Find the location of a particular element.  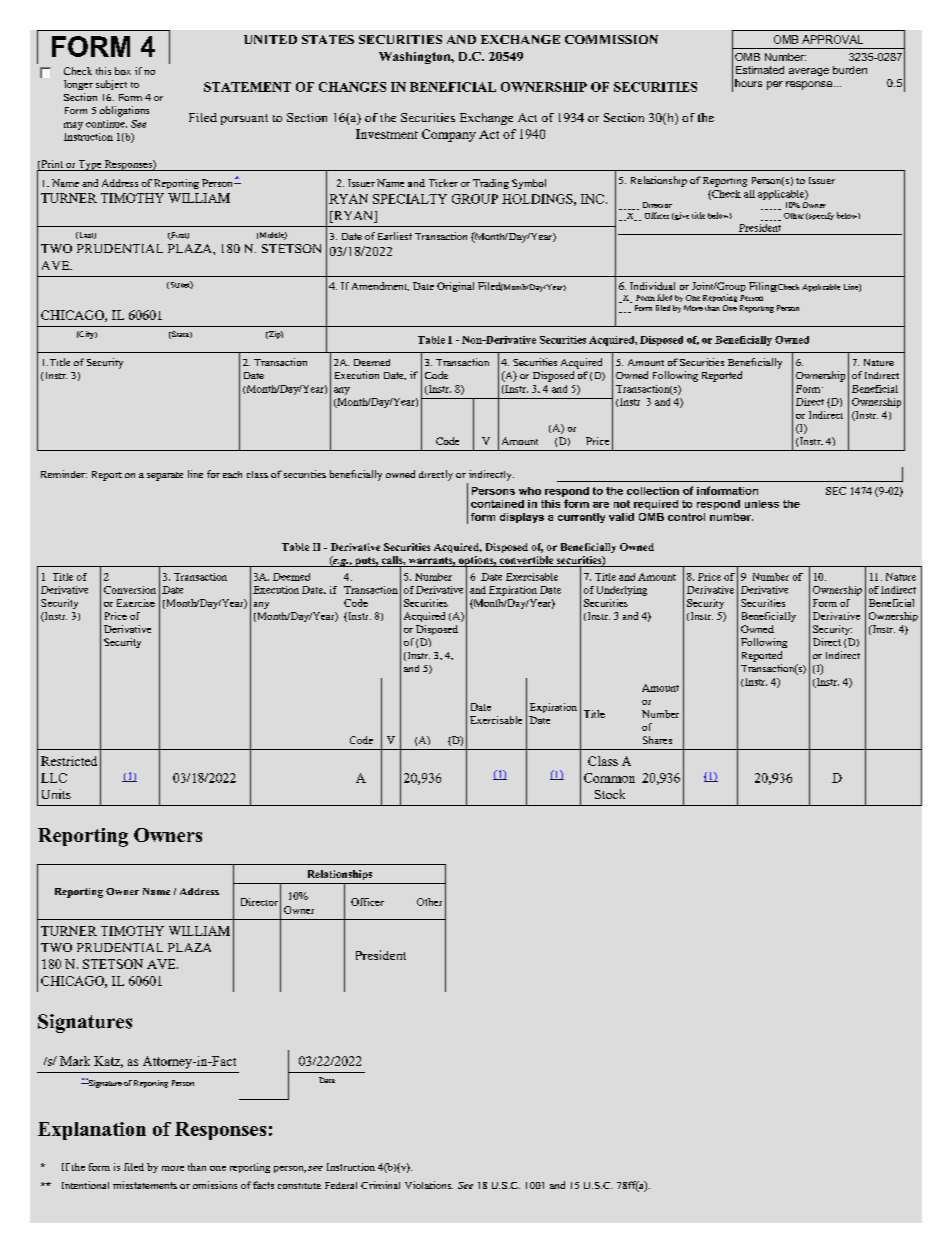

Company is located at coordinates (449, 135).
